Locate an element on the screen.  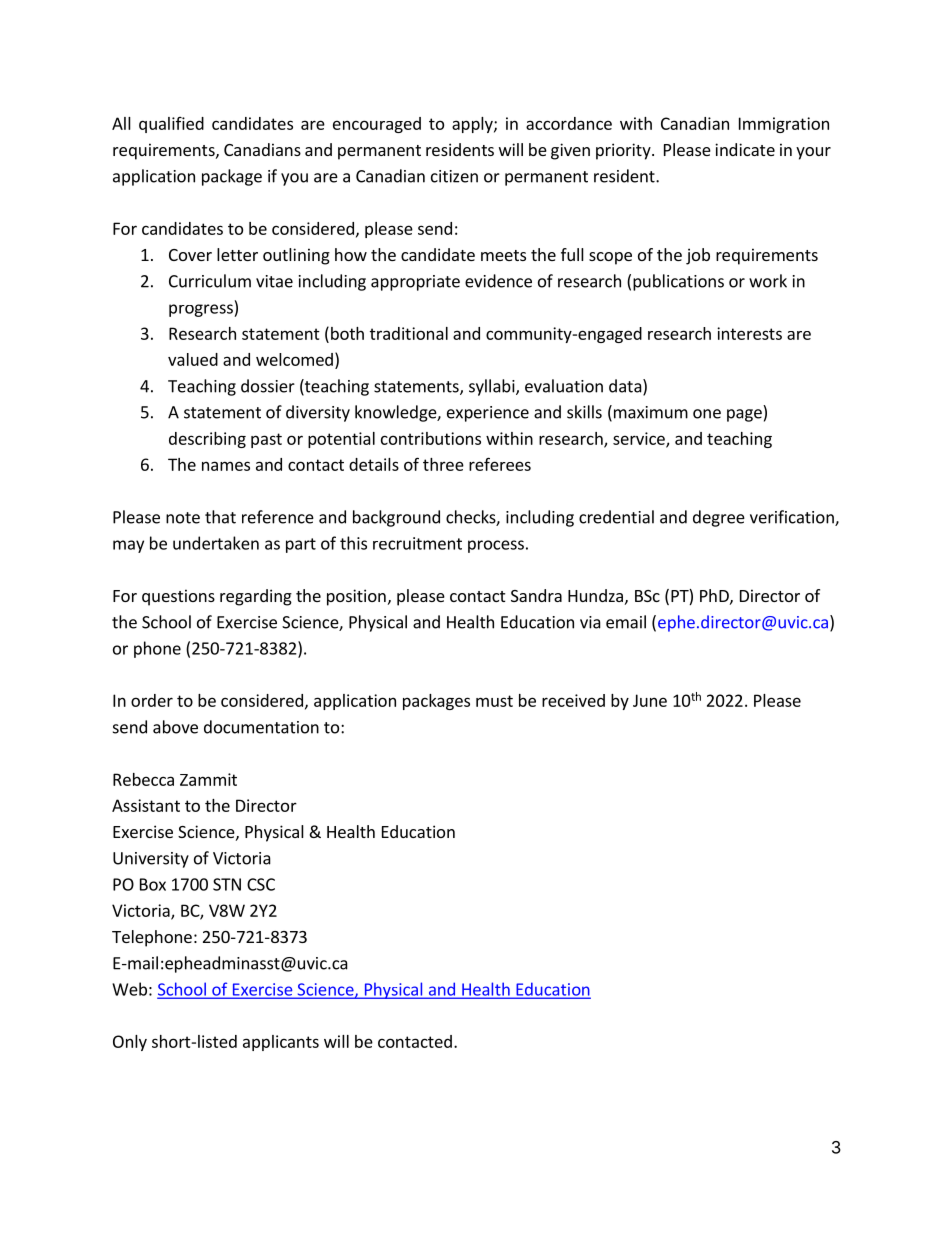
qualified is located at coordinates (171, 125).
